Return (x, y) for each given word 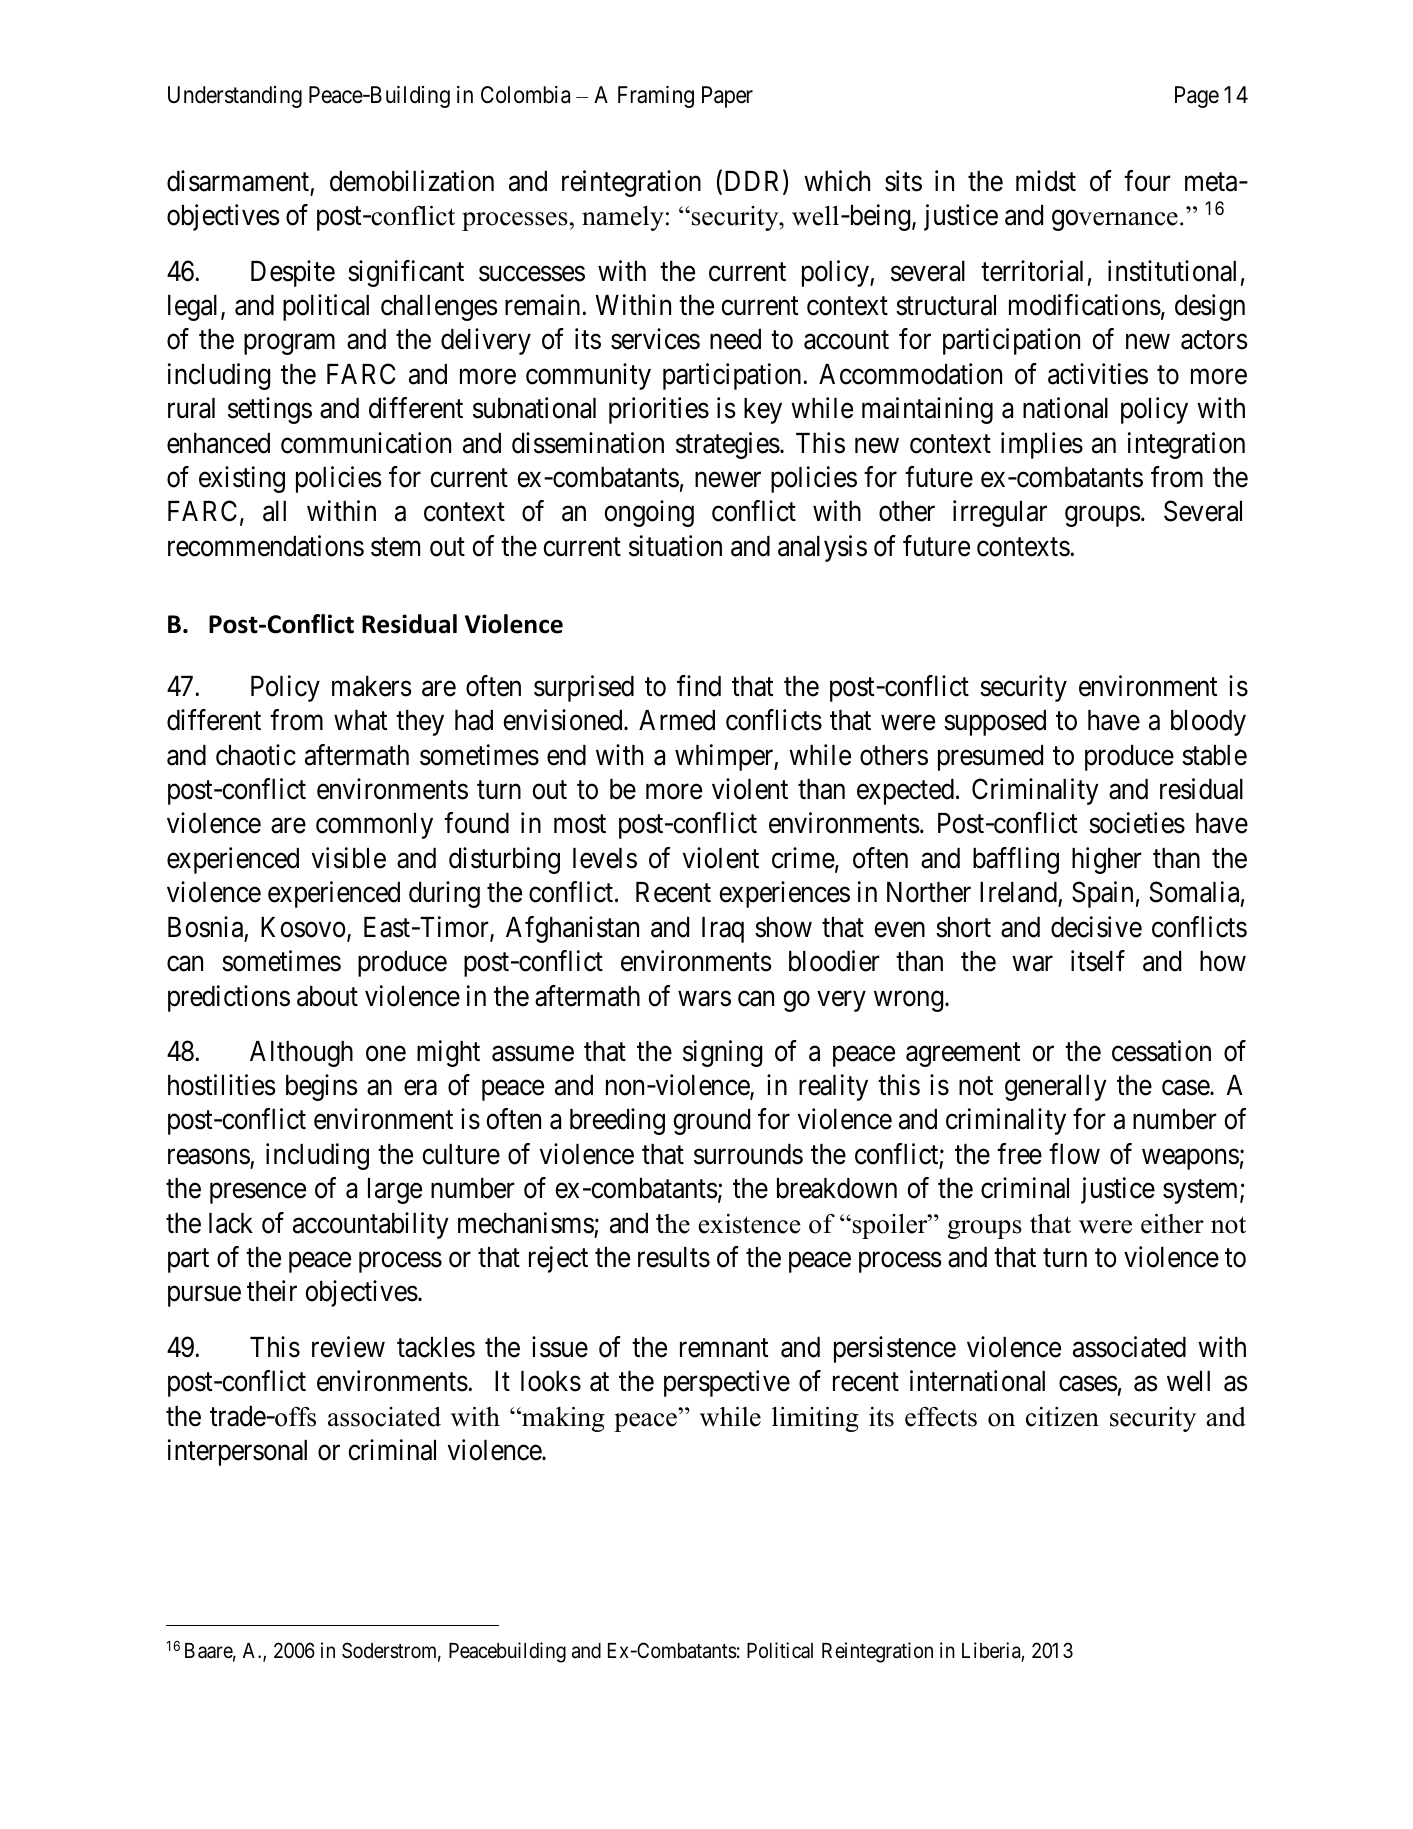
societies (1137, 823)
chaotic (256, 755)
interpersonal (237, 1452)
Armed (677, 720)
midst (1046, 181)
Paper (727, 97)
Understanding (235, 97)
